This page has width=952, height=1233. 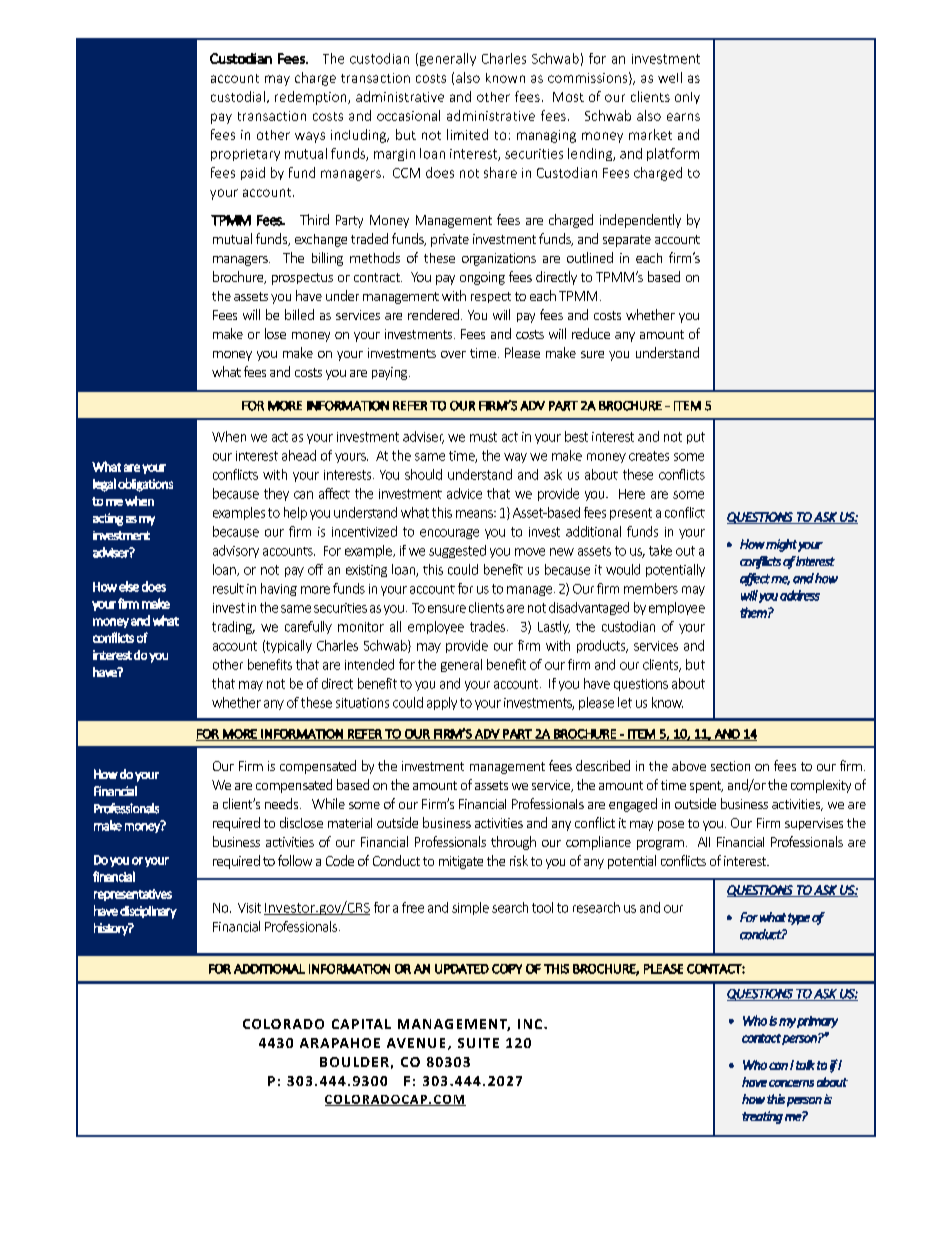 I want to click on pose, so click(x=671, y=826).
